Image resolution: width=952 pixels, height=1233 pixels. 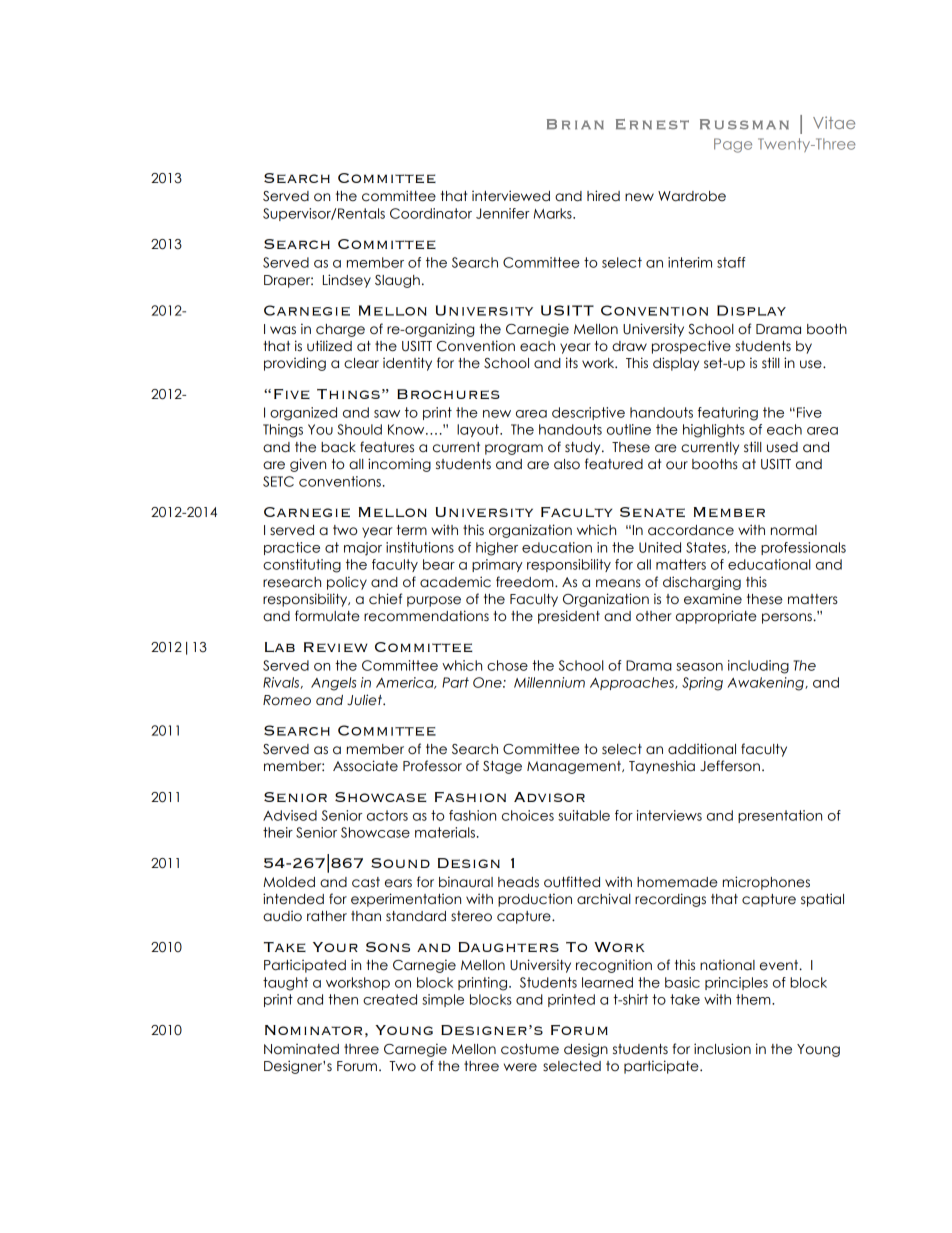 I want to click on Nominated, so click(x=301, y=1049).
